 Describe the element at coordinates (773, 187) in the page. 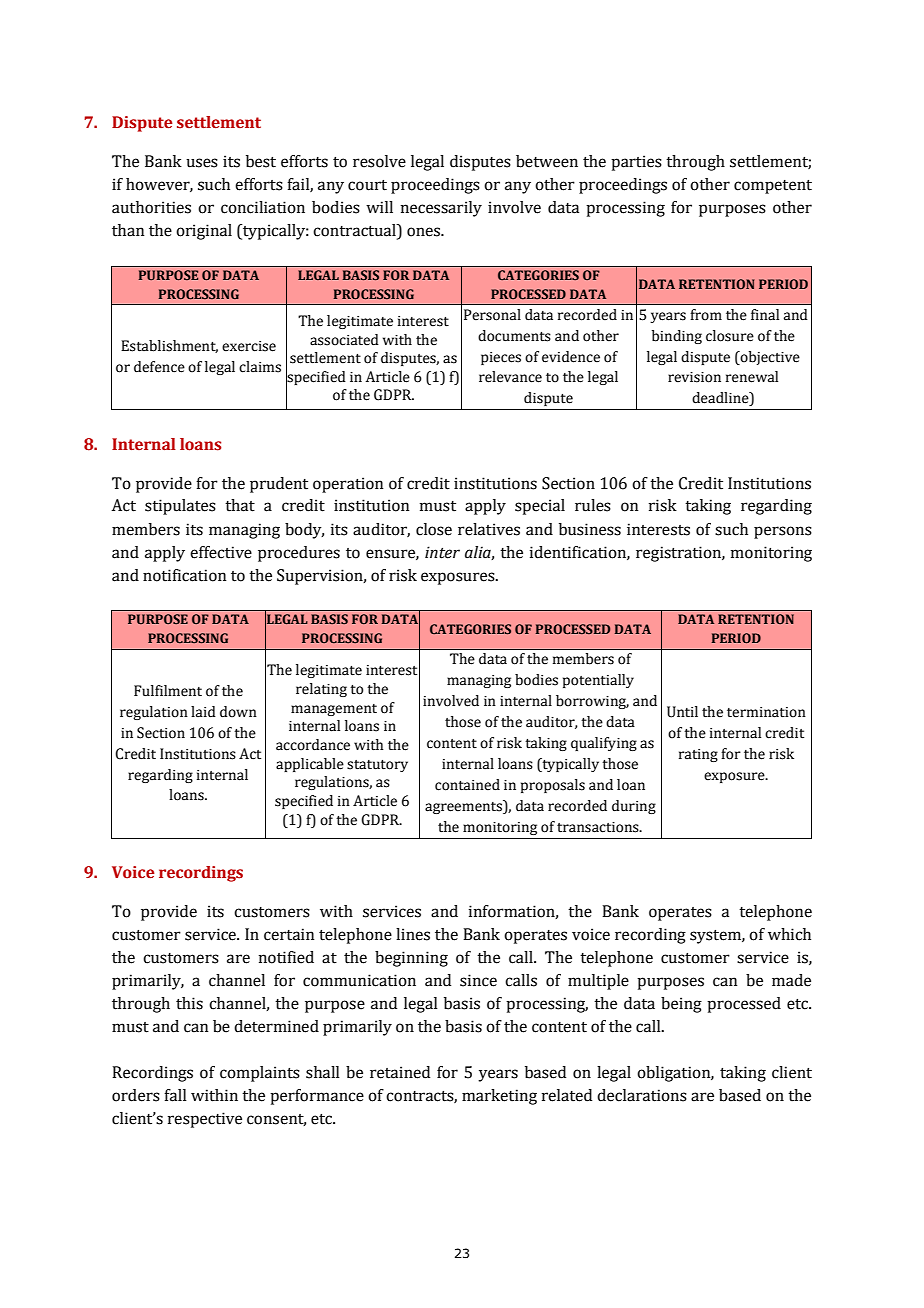

I see `competent` at that location.
